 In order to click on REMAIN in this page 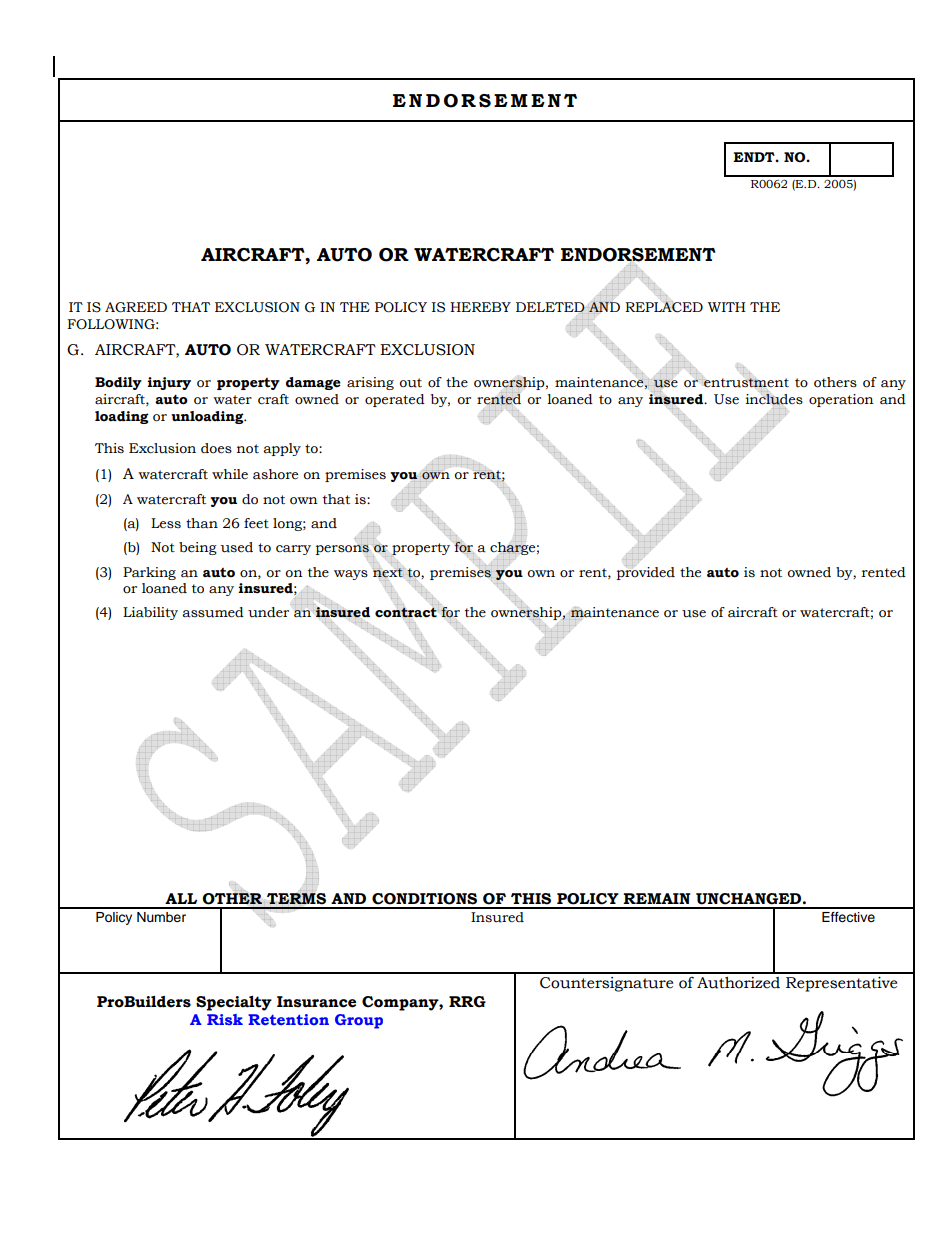, I will do `click(656, 898)`.
